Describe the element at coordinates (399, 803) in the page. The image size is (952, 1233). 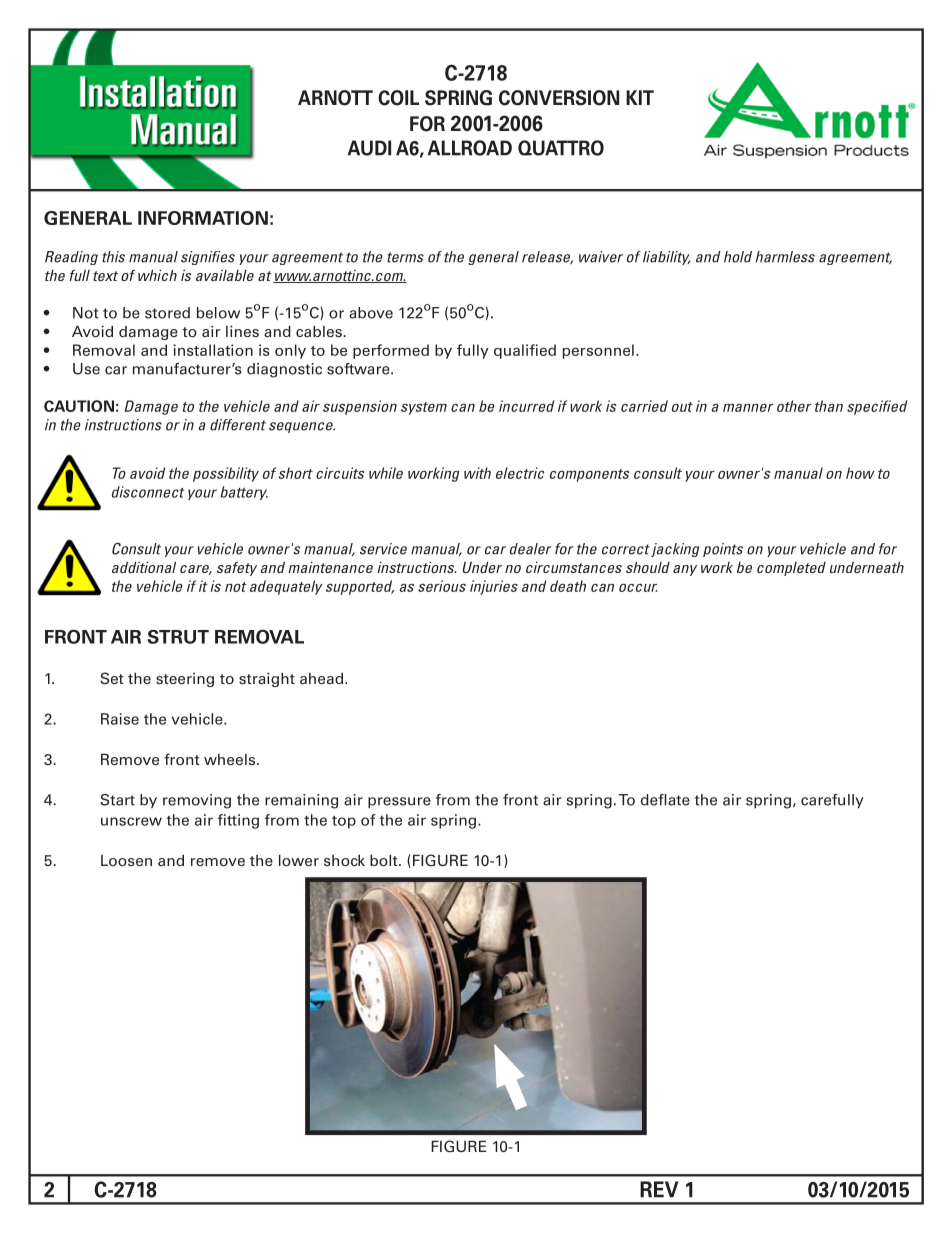
I see `pressure` at that location.
